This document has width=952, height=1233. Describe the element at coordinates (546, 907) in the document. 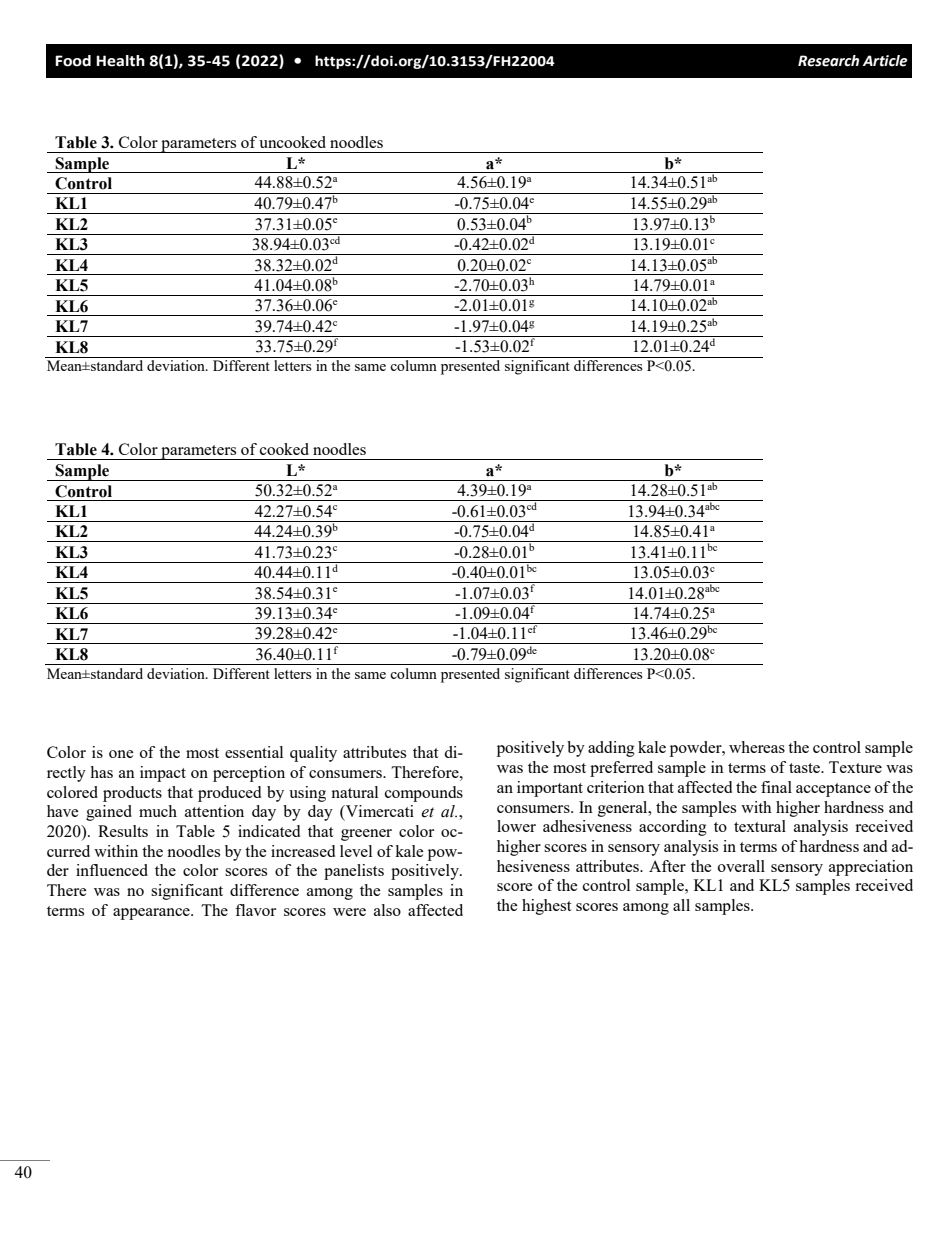

I see `highest` at that location.
